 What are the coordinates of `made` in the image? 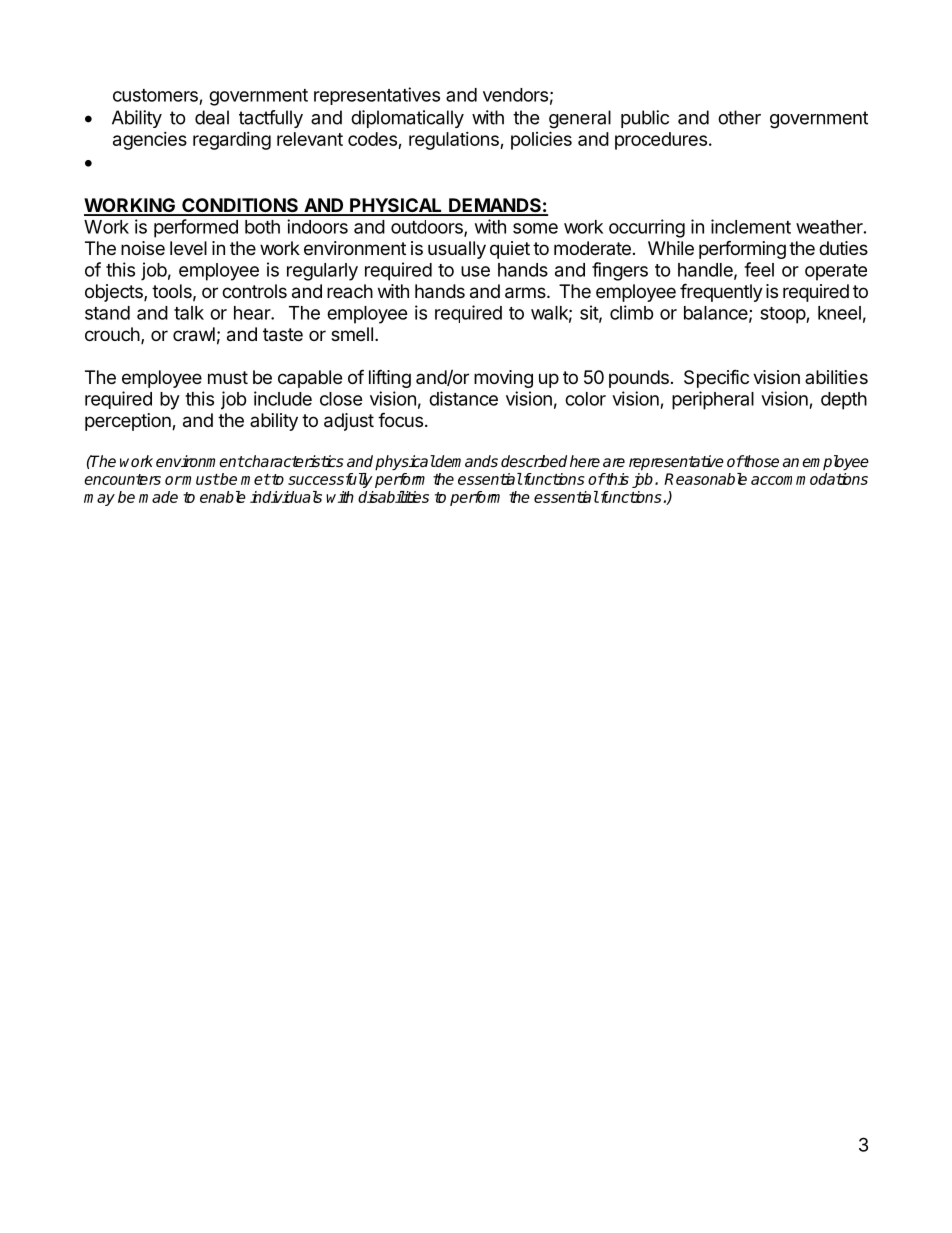 It's located at (158, 497).
